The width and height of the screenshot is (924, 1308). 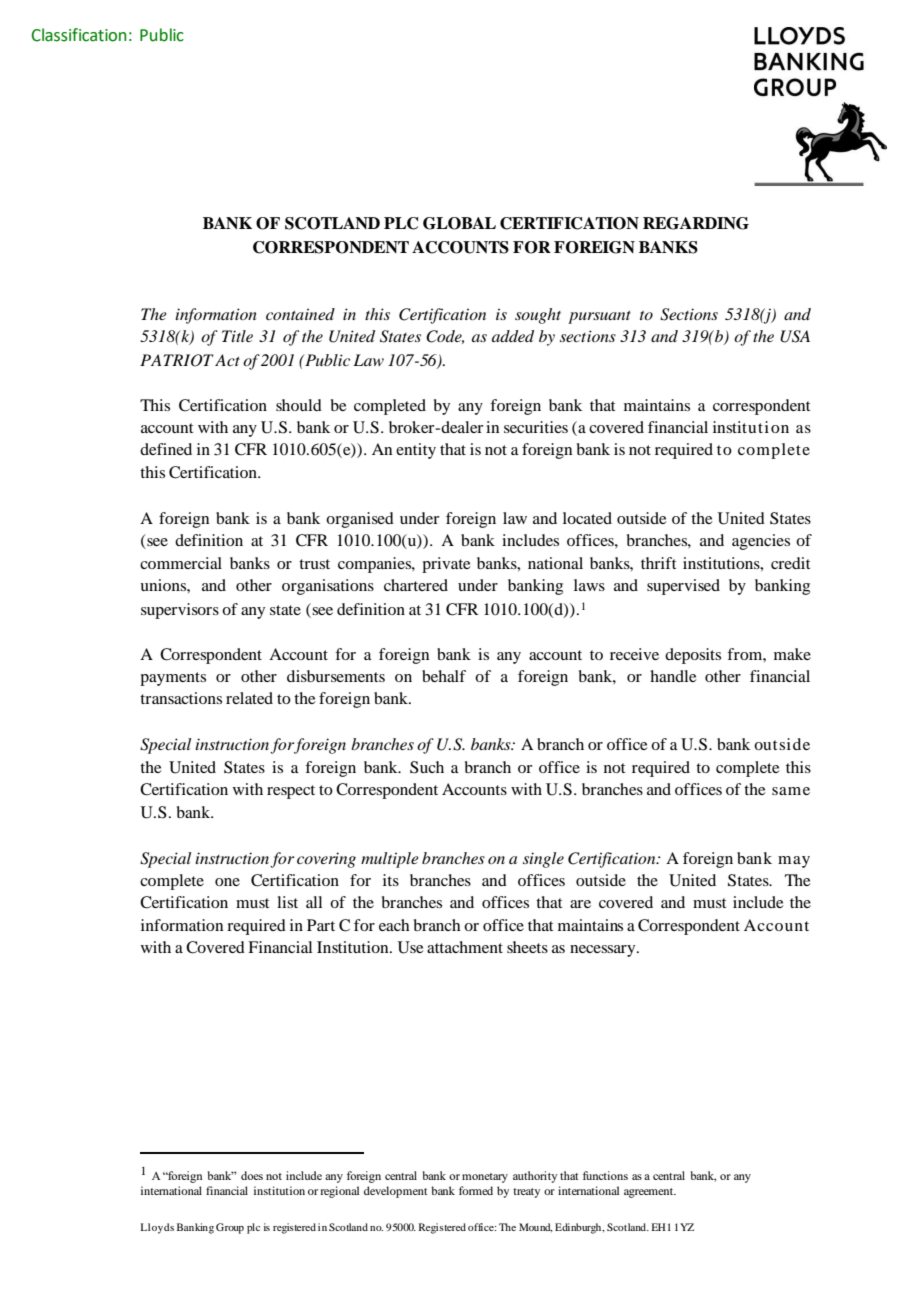 What do you see at coordinates (180, 611) in the screenshot?
I see `supervisors` at bounding box center [180, 611].
